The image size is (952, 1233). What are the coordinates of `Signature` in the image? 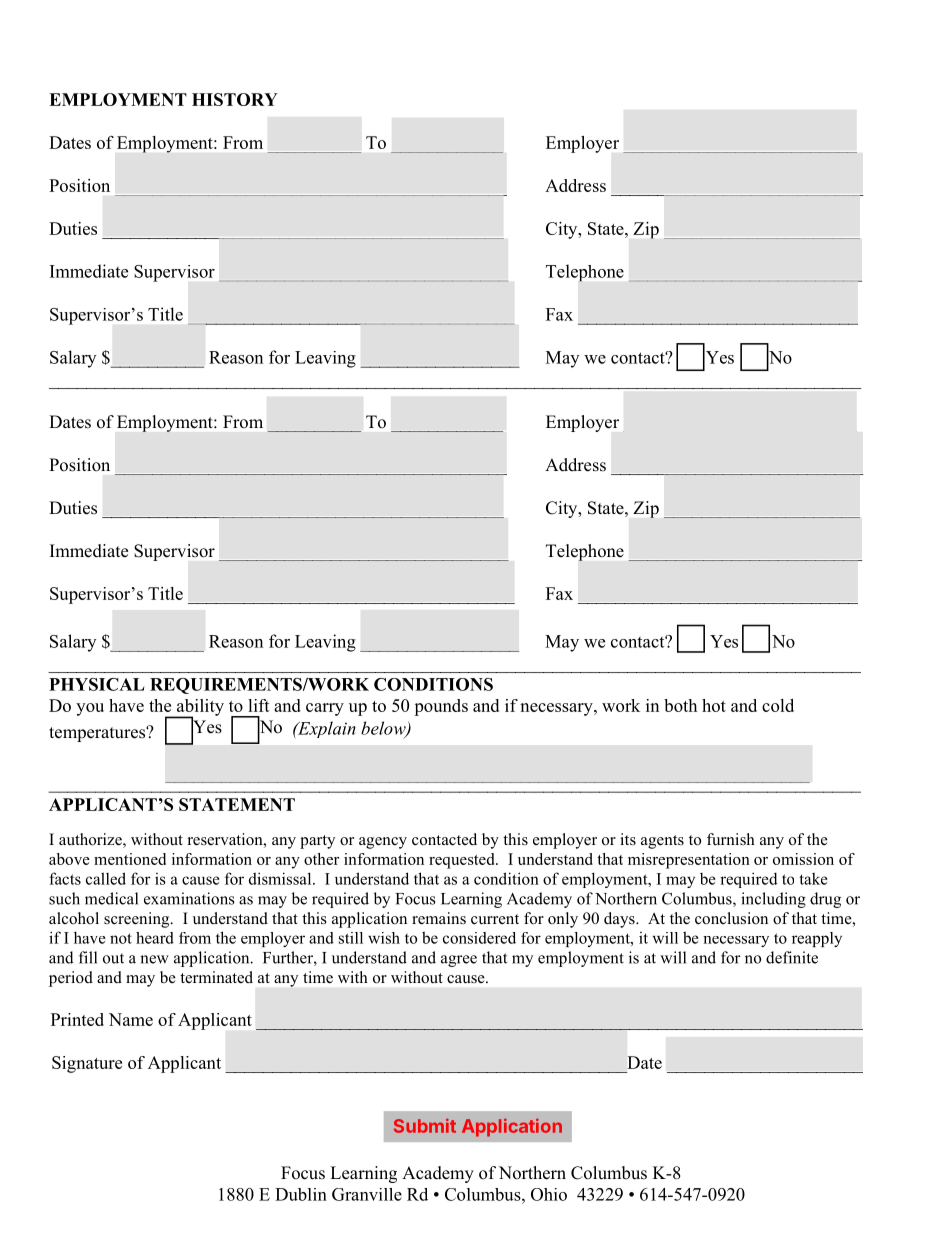 It's located at (87, 1064).
